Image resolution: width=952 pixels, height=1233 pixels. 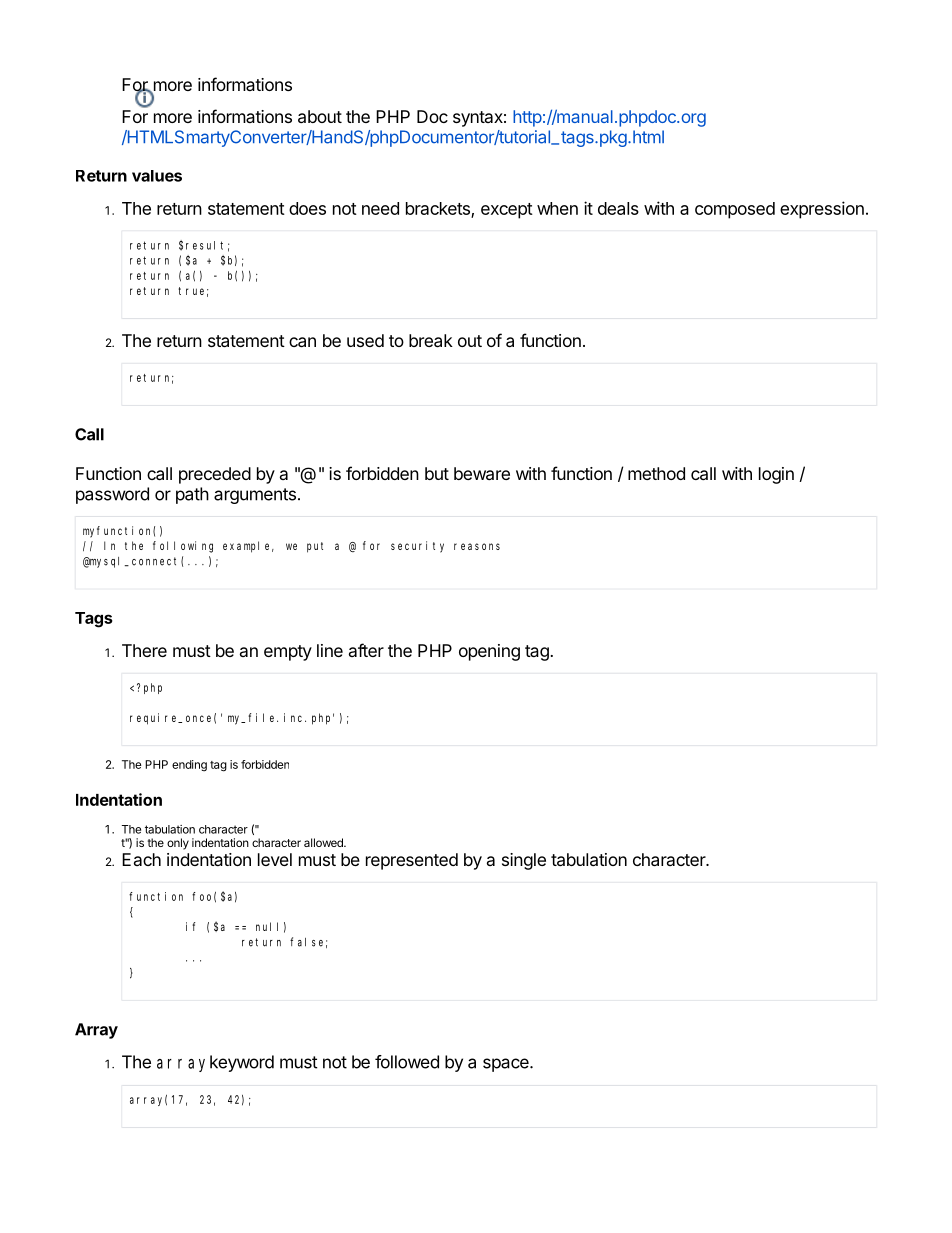 I want to click on values, so click(x=157, y=176).
